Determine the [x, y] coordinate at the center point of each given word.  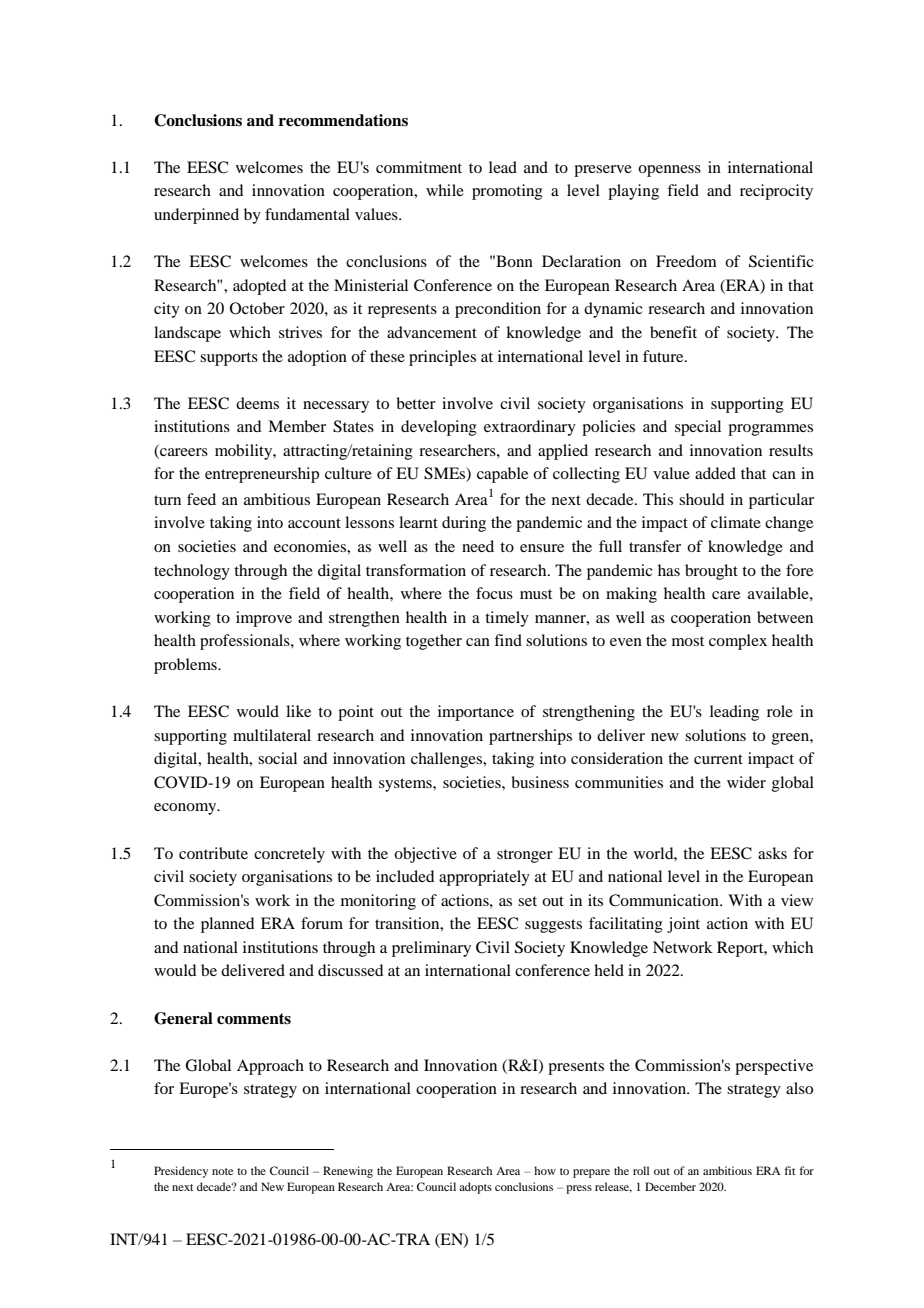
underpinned [196, 216]
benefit [673, 332]
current [718, 759]
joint [683, 925]
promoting [507, 192]
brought [711, 572]
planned [227, 925]
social [277, 758]
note [222, 1171]
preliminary [431, 949]
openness [669, 171]
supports [229, 359]
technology [192, 572]
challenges [448, 760]
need [478, 546]
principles [442, 358]
